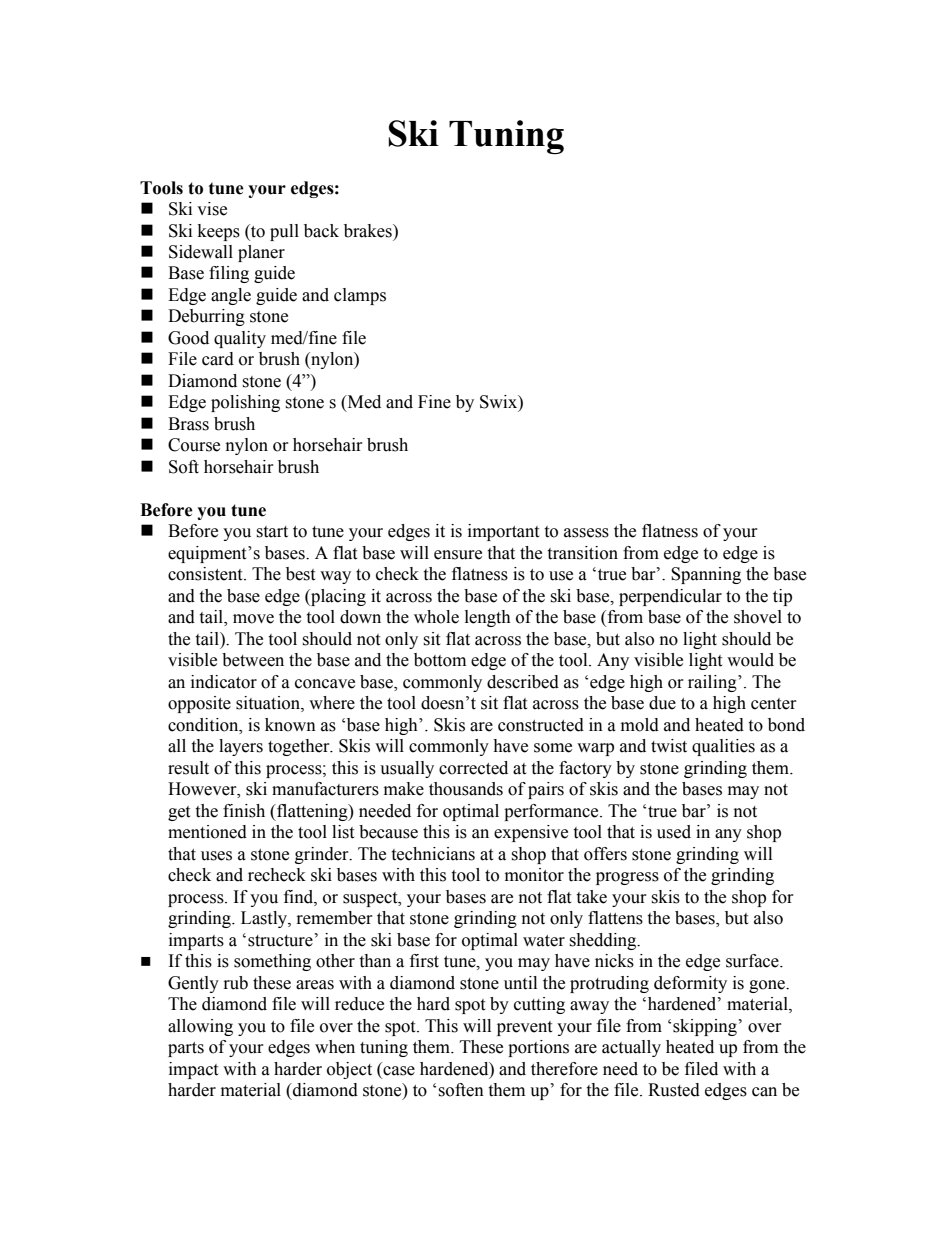 The width and height of the screenshot is (952, 1233). Describe the element at coordinates (586, 533) in the screenshot. I see `assess` at that location.
